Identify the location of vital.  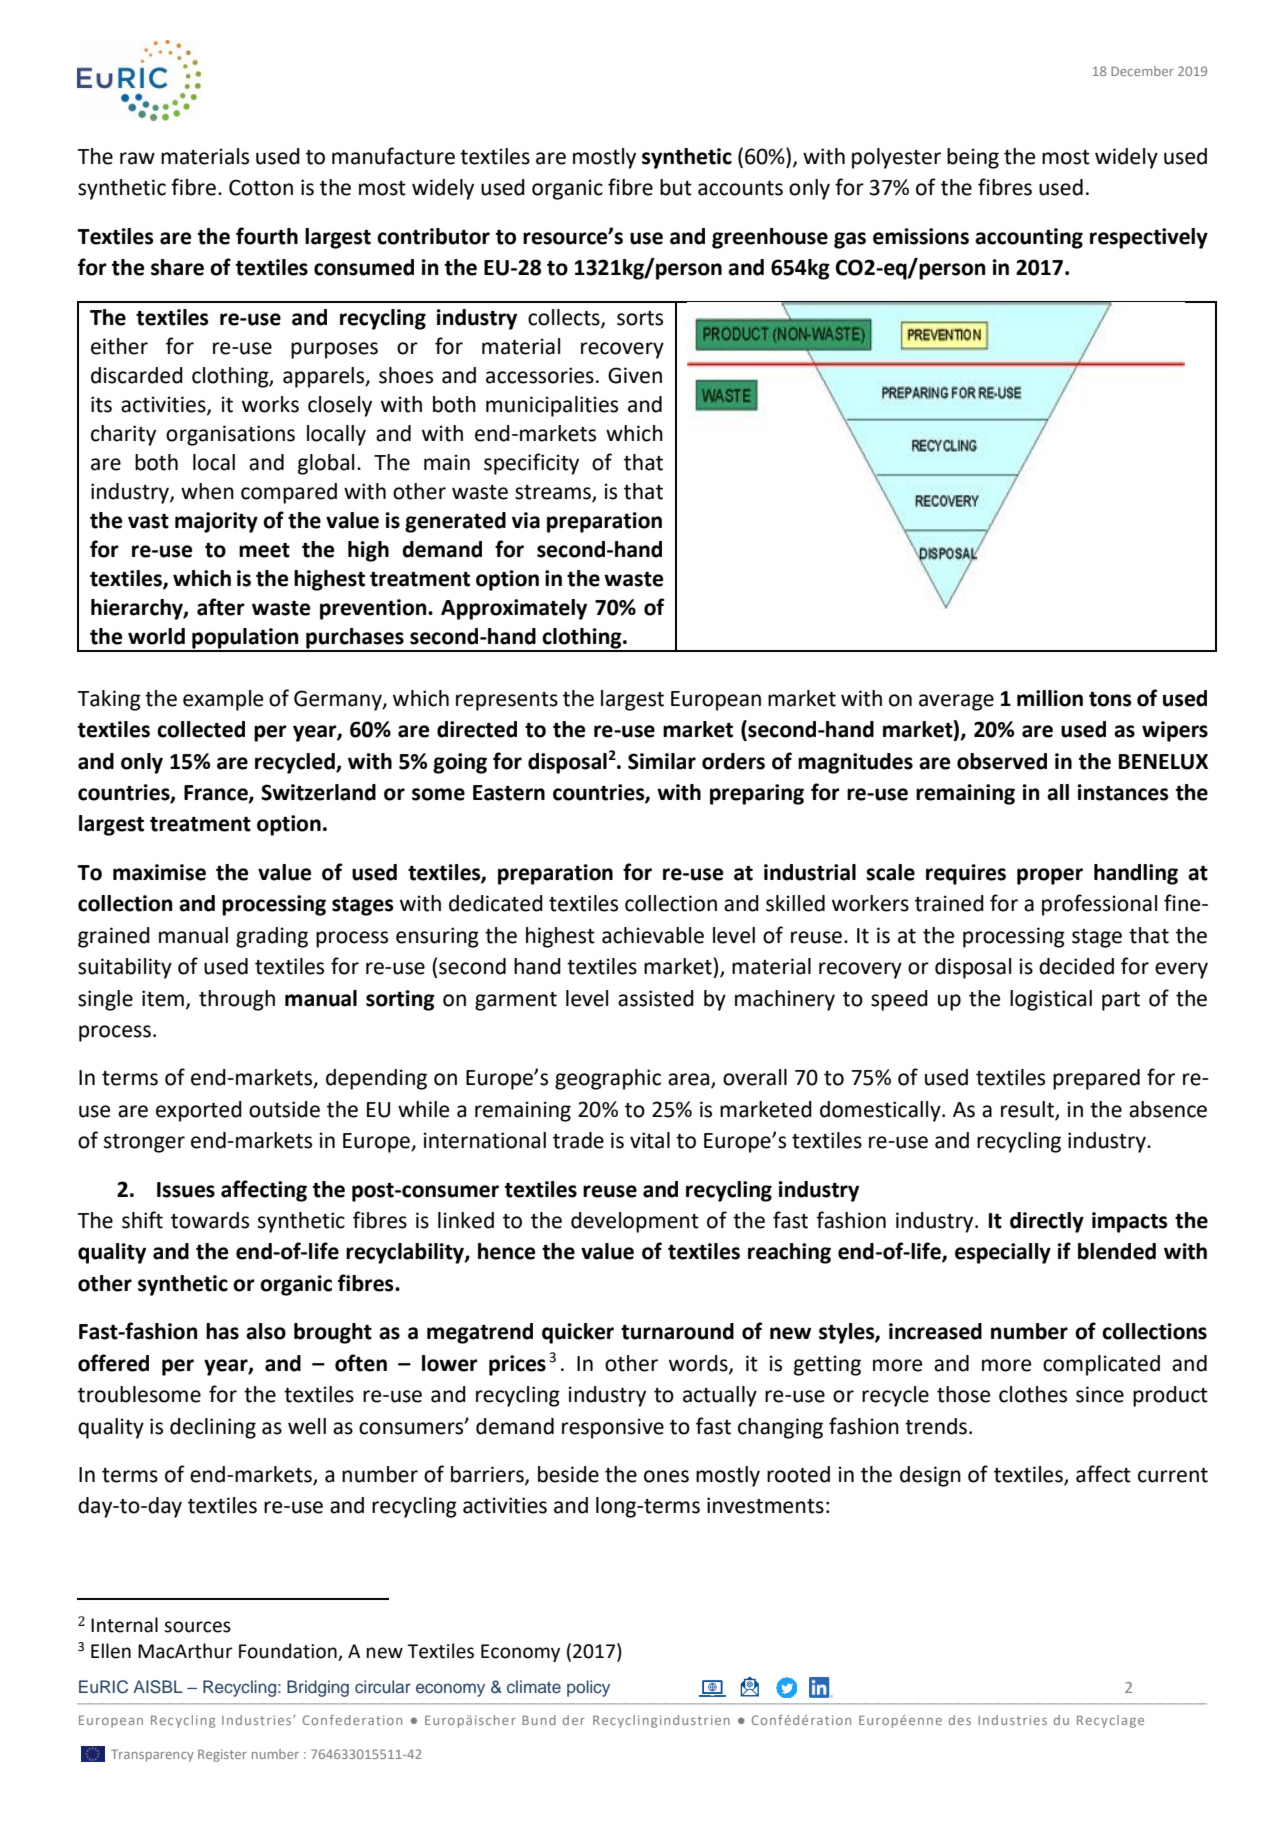
(650, 1140).
